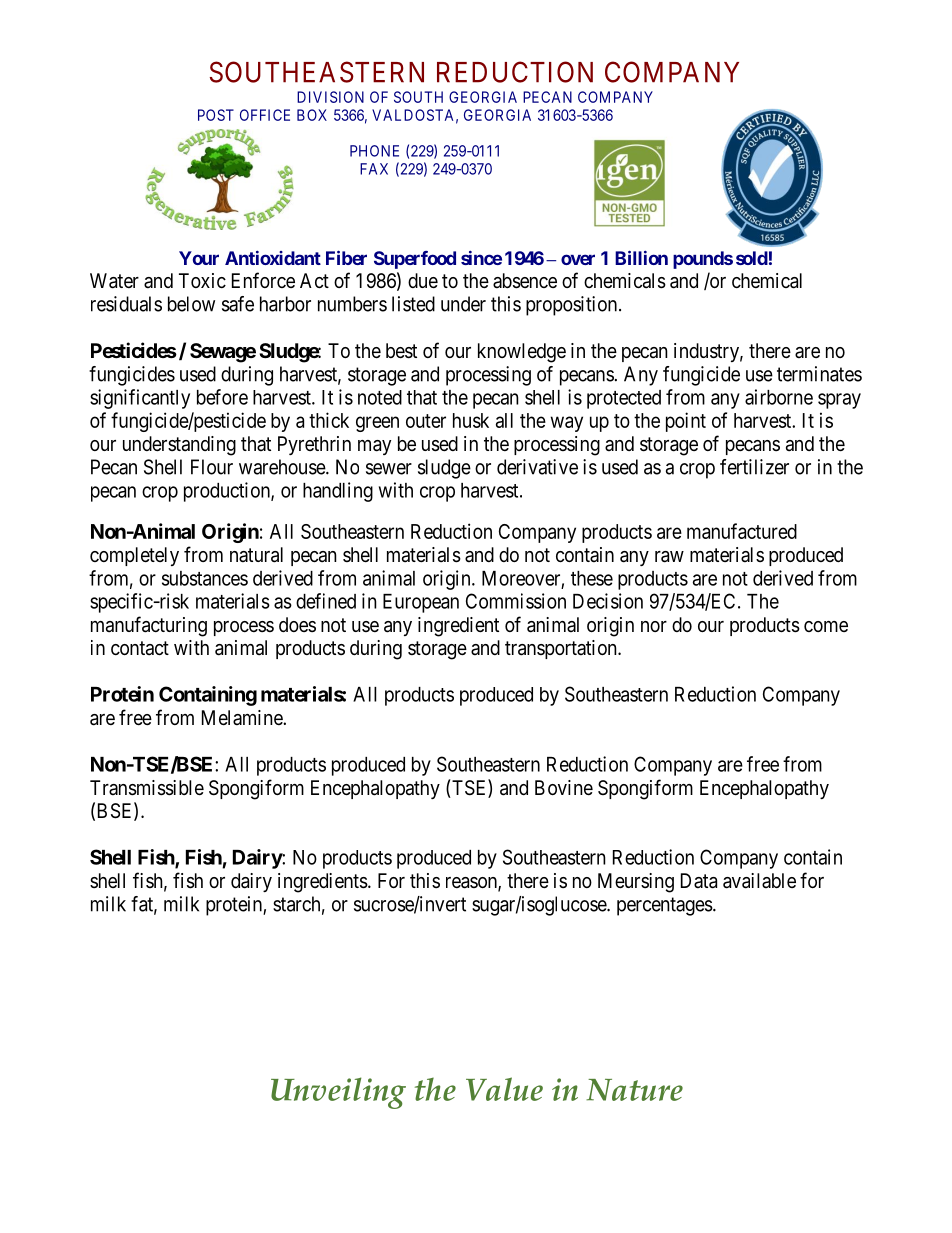  I want to click on sold, so click(752, 258).
